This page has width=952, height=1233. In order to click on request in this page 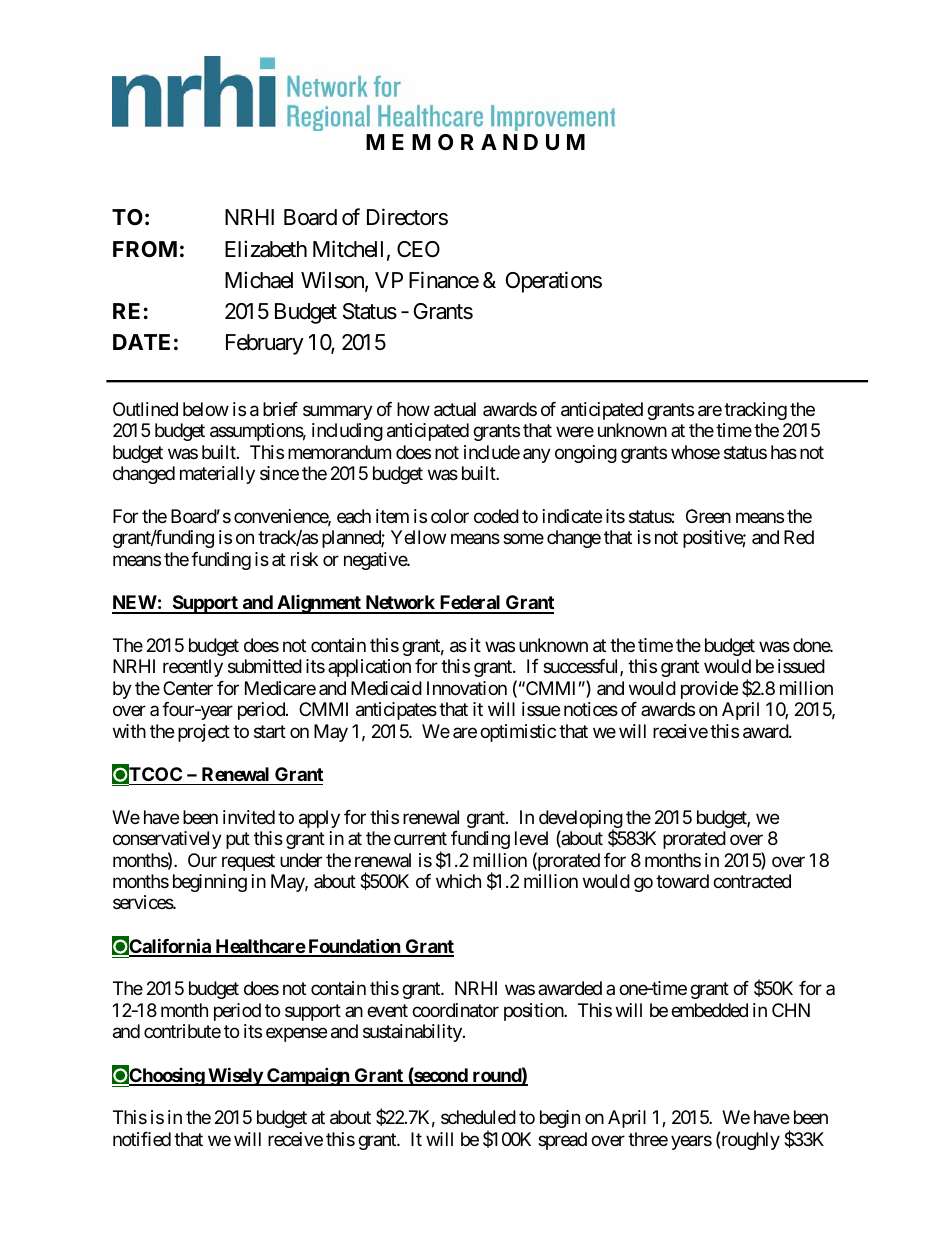, I will do `click(248, 862)`.
